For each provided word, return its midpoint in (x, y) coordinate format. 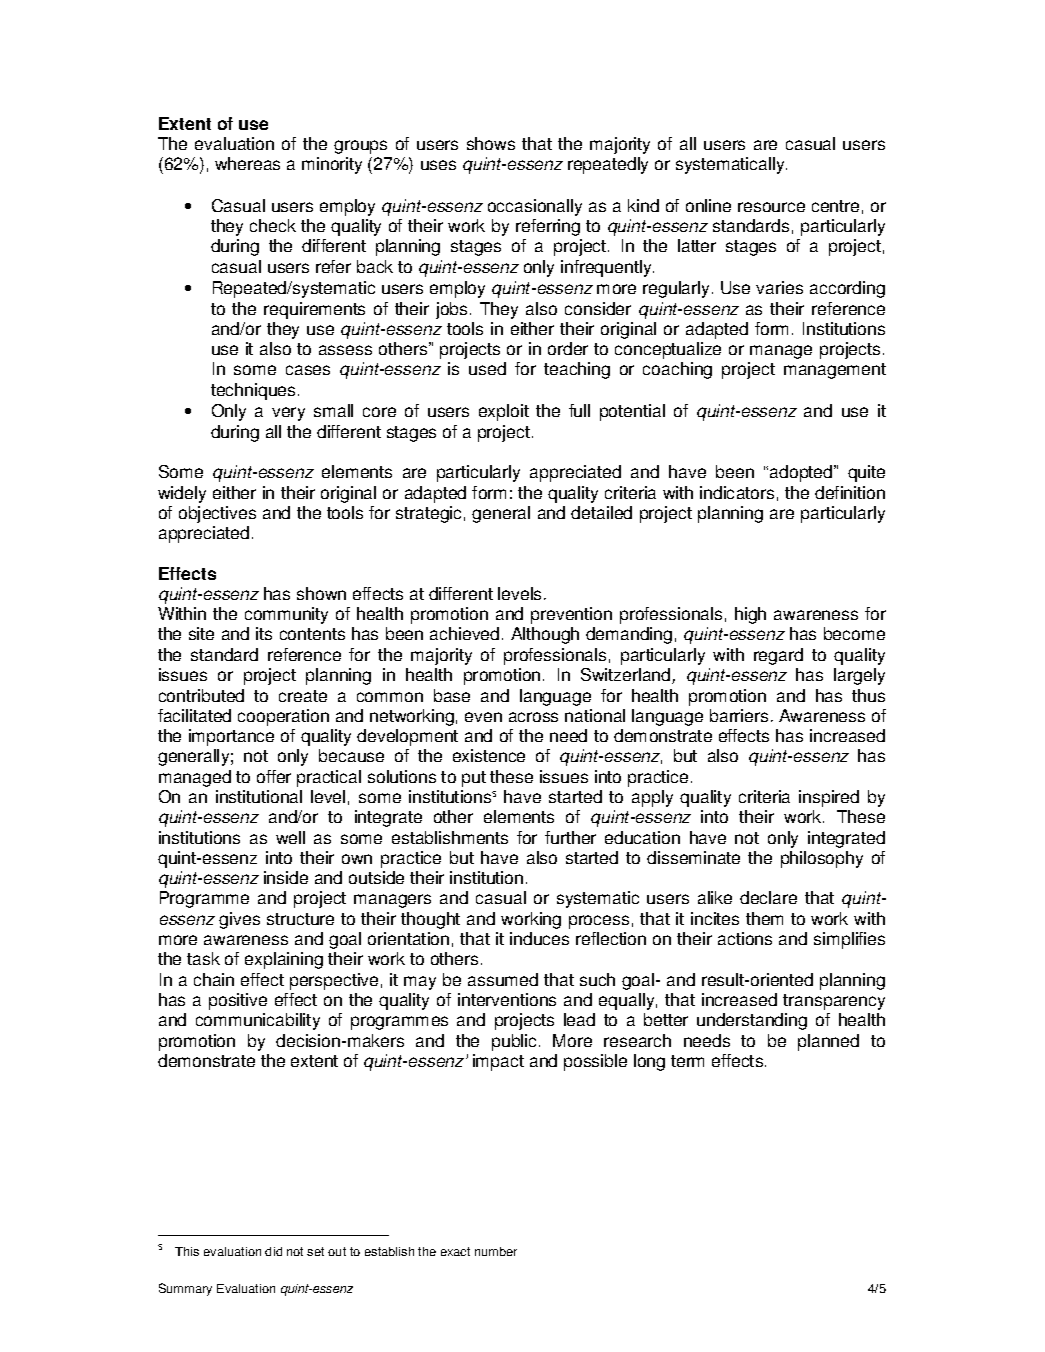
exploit (504, 412)
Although (545, 635)
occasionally (535, 207)
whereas (247, 163)
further (570, 837)
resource (771, 207)
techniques (253, 391)
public (514, 1042)
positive (238, 1001)
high (750, 615)
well (290, 837)
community (286, 615)
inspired (829, 798)
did (273, 1251)
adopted (802, 473)
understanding (752, 1021)
